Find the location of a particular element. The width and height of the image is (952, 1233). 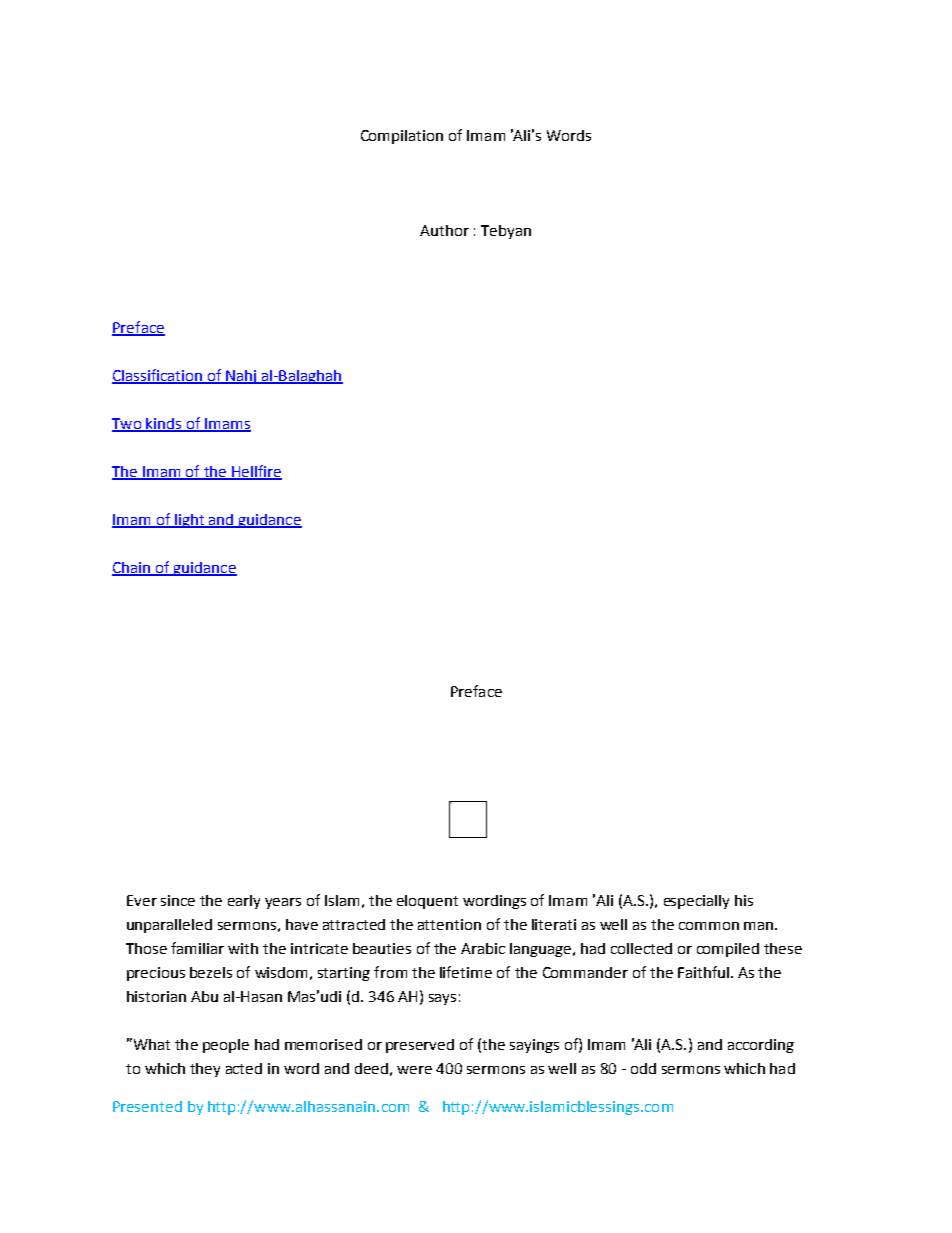

Hellfire is located at coordinates (256, 472).
